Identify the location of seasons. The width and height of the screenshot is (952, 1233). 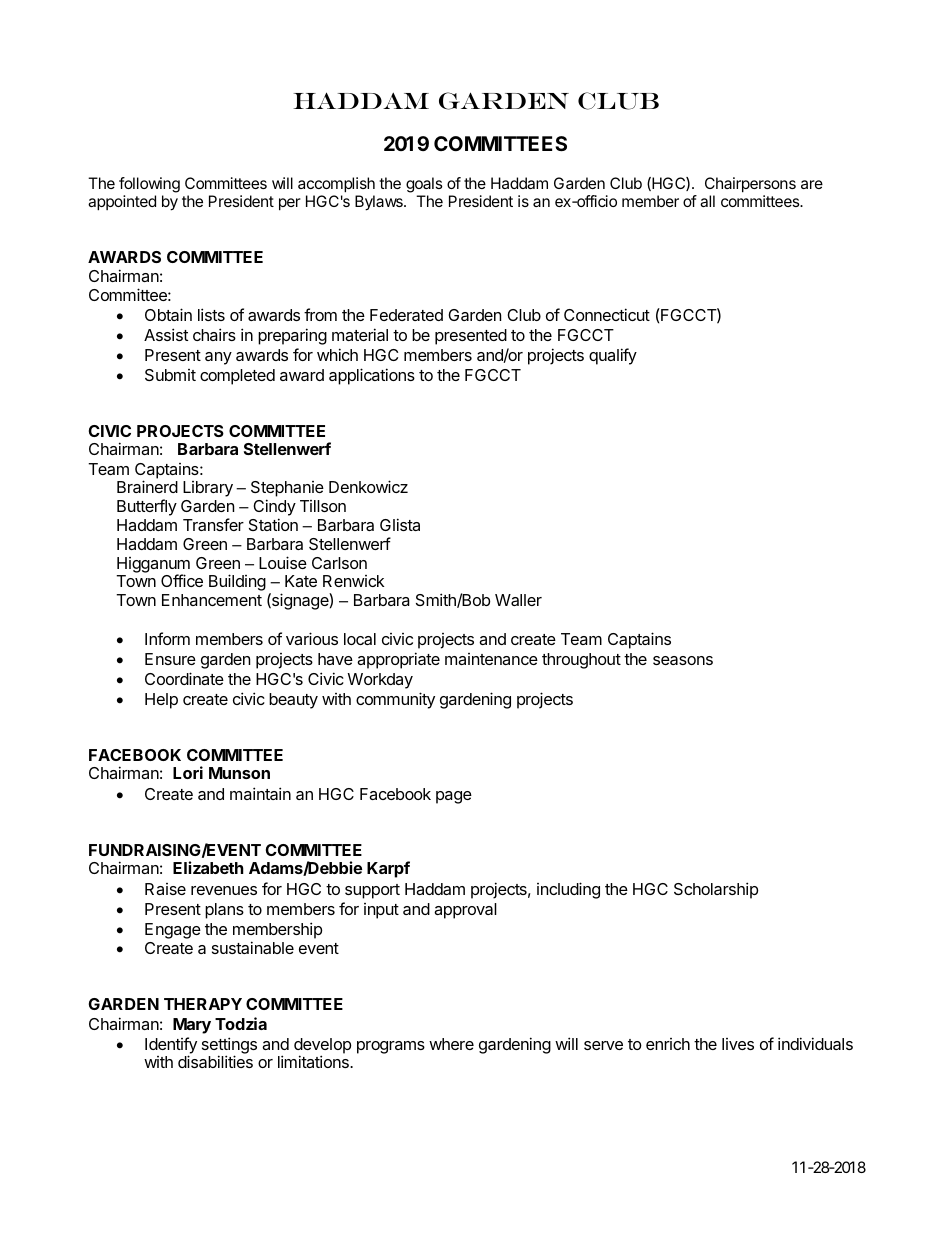
(683, 660).
